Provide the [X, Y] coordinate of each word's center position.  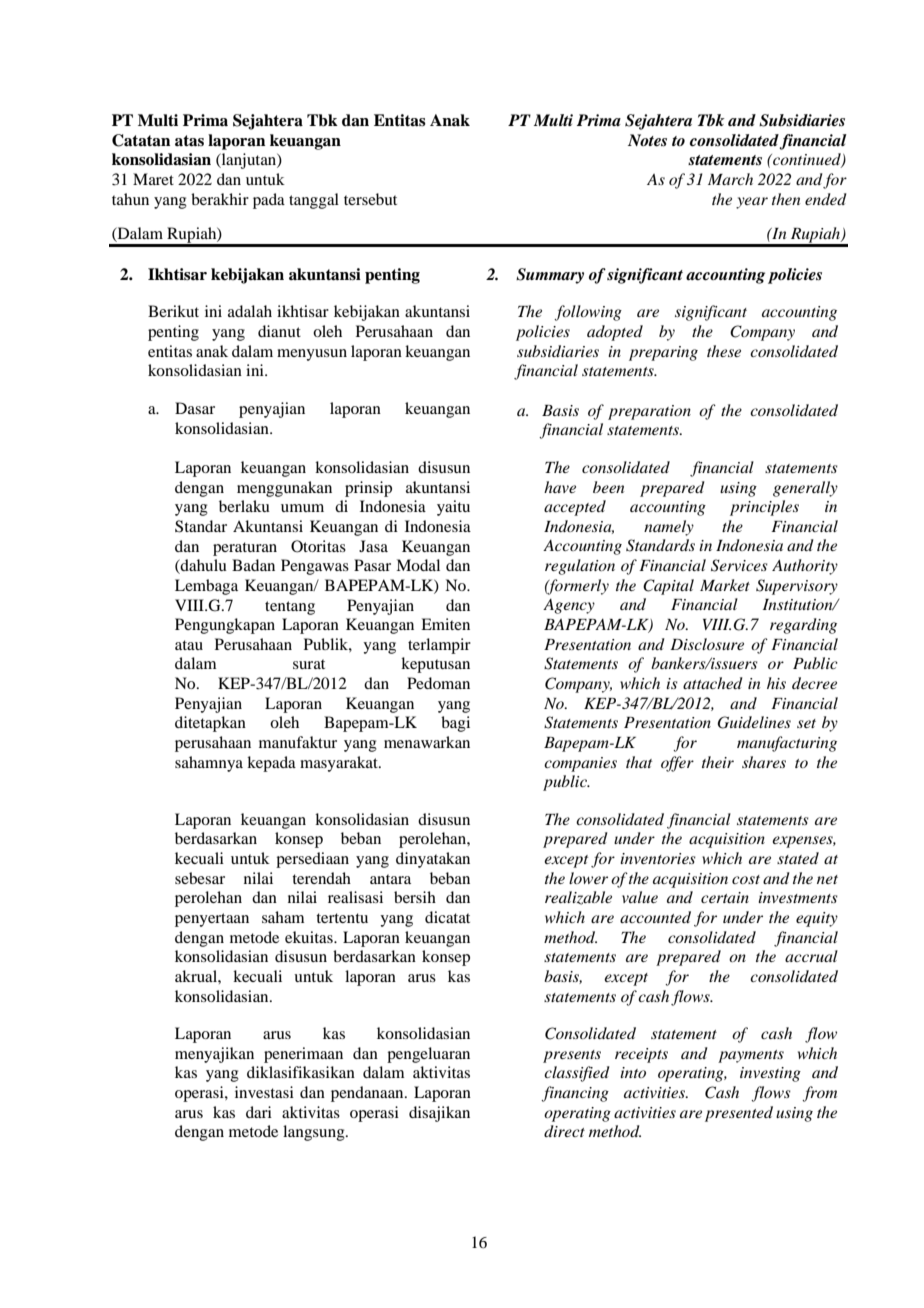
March [730, 179]
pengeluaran [428, 1055]
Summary [550, 276]
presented [739, 1114]
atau [189, 645]
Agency [569, 606]
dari [259, 1112]
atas [189, 141]
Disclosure [707, 644]
